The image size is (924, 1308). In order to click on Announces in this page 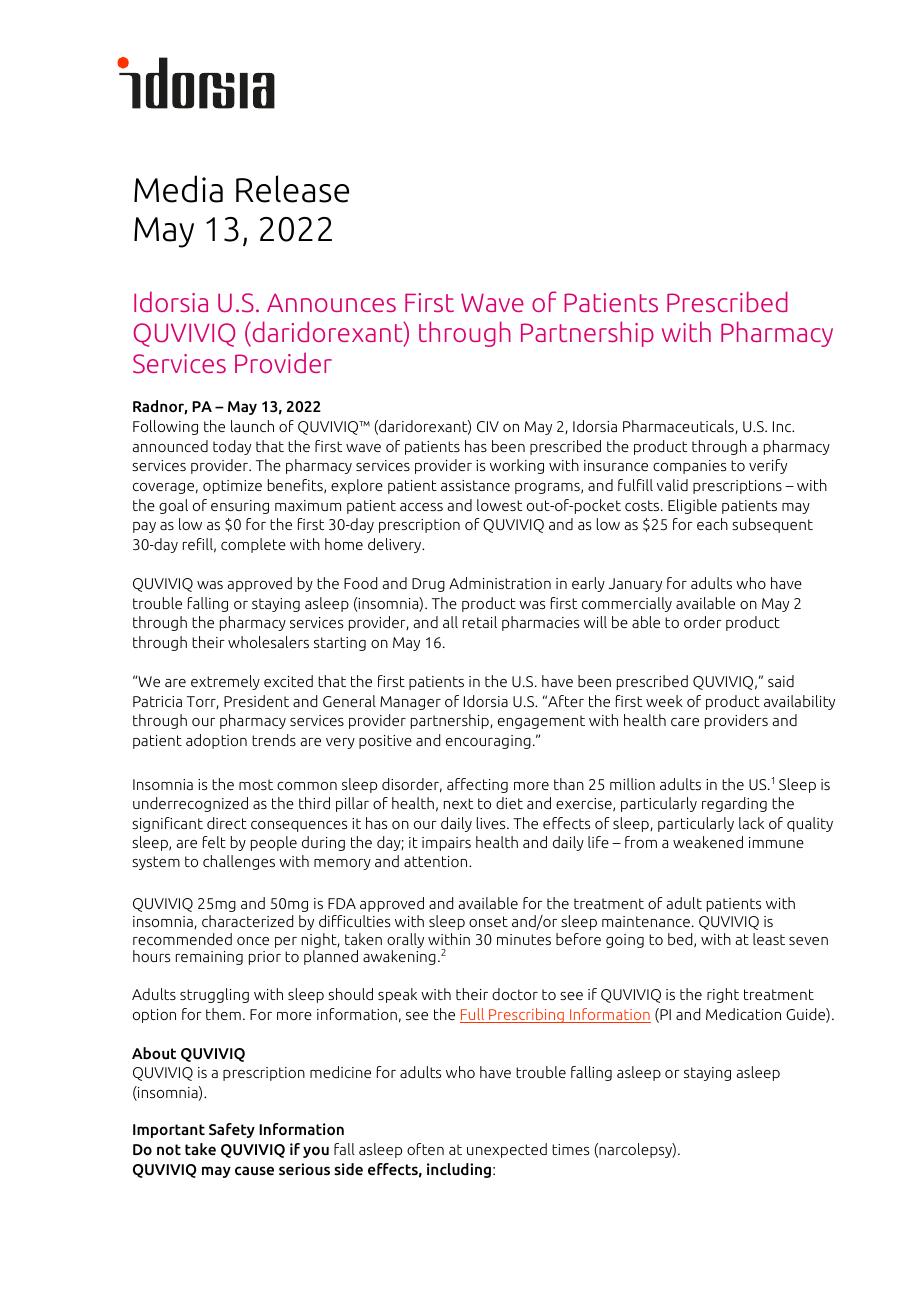, I will do `click(331, 302)`.
